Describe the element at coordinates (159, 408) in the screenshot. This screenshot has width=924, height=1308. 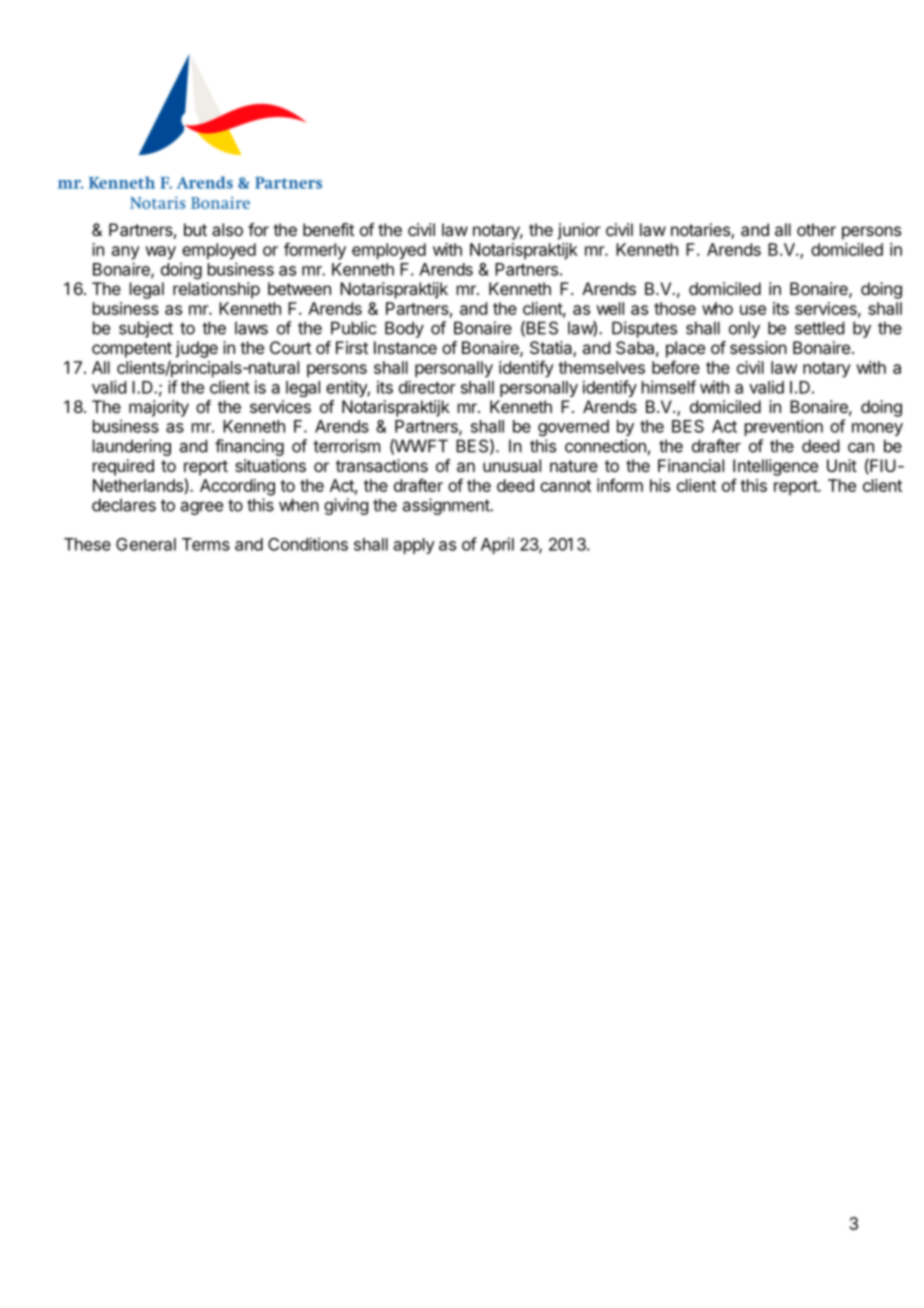
I see `majority` at that location.
